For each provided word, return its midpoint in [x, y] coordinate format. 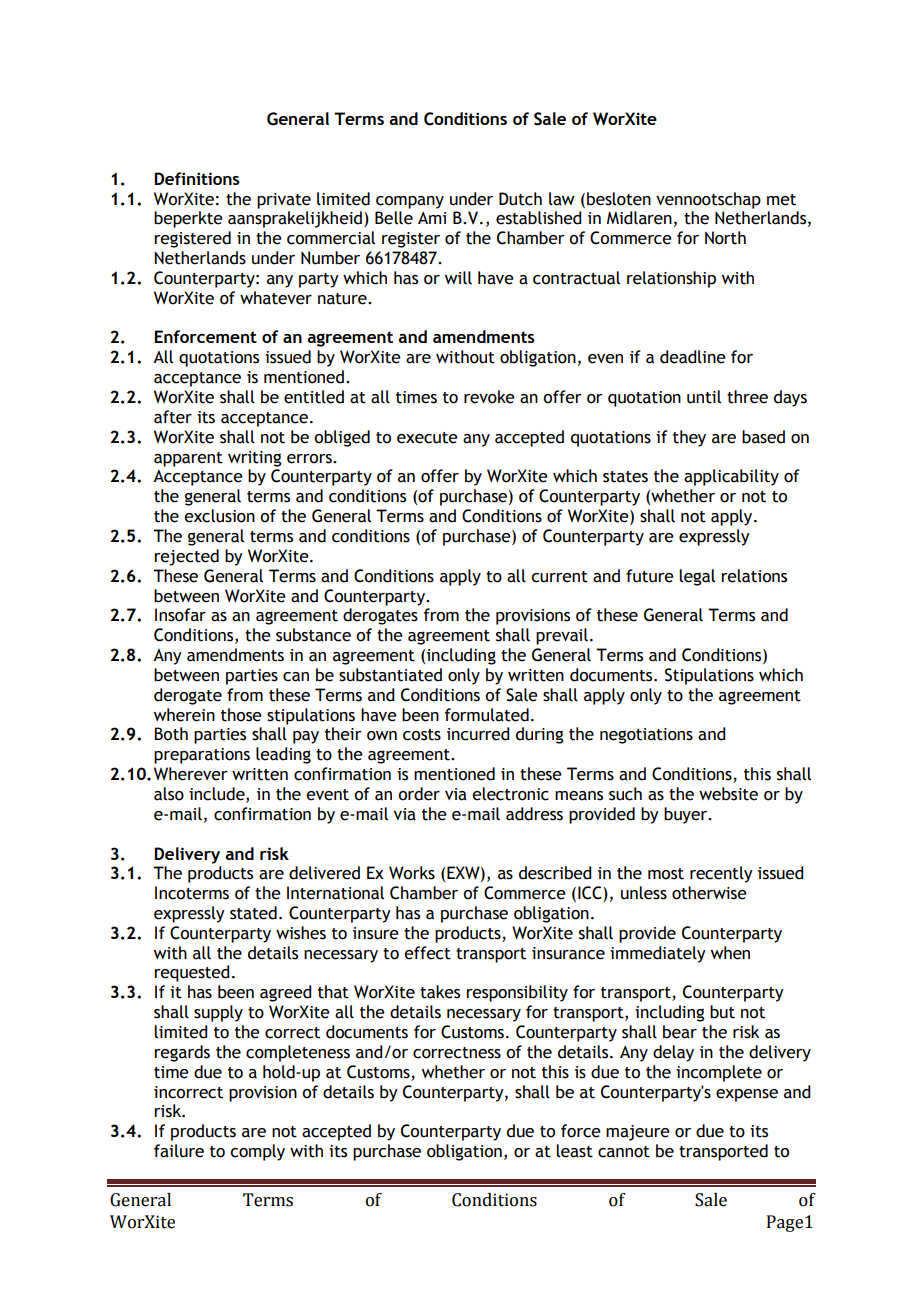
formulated [487, 715]
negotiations [646, 736]
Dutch [520, 199]
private [284, 201]
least [574, 1151]
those [241, 715]
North [725, 238]
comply [257, 1152]
